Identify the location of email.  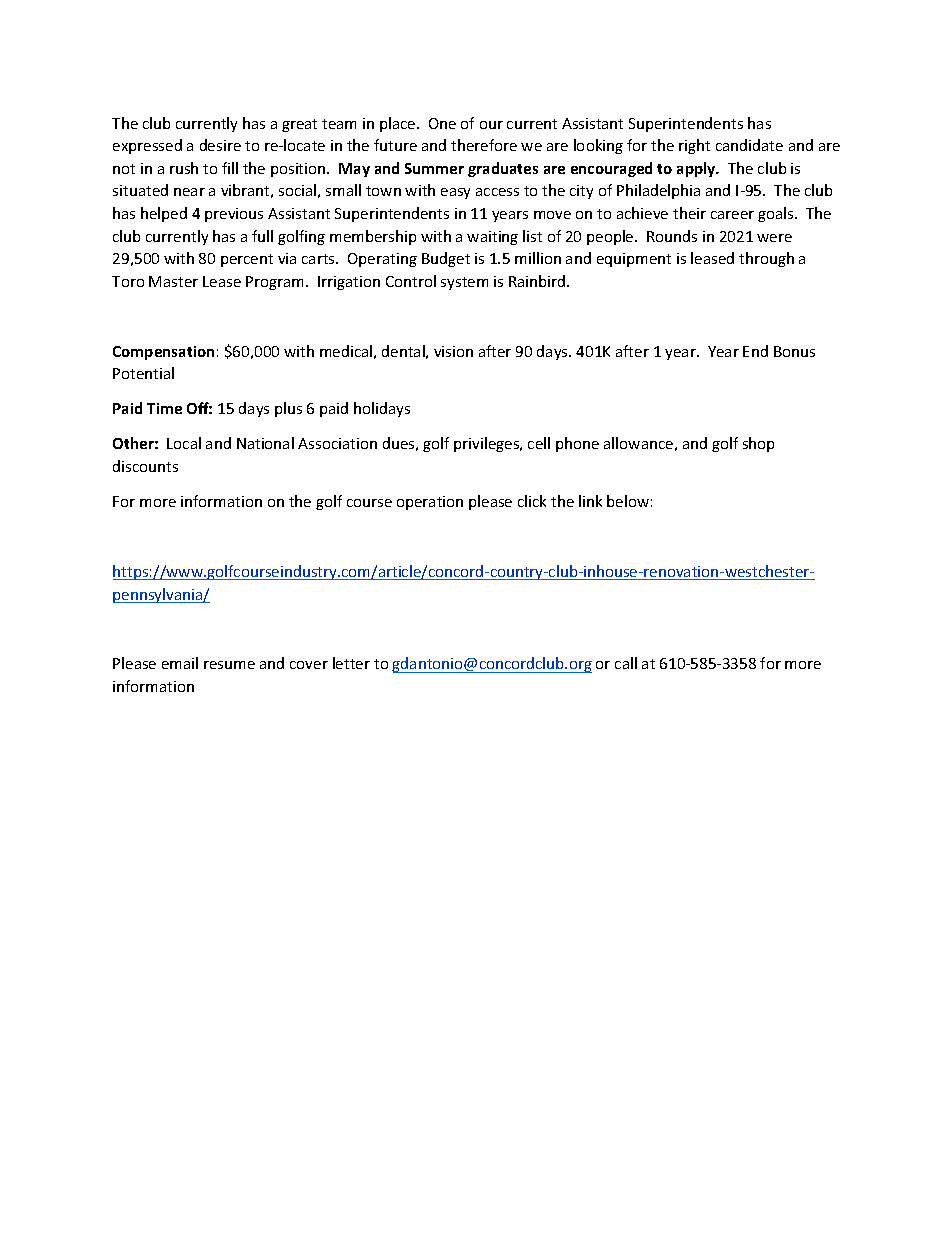
(180, 663).
